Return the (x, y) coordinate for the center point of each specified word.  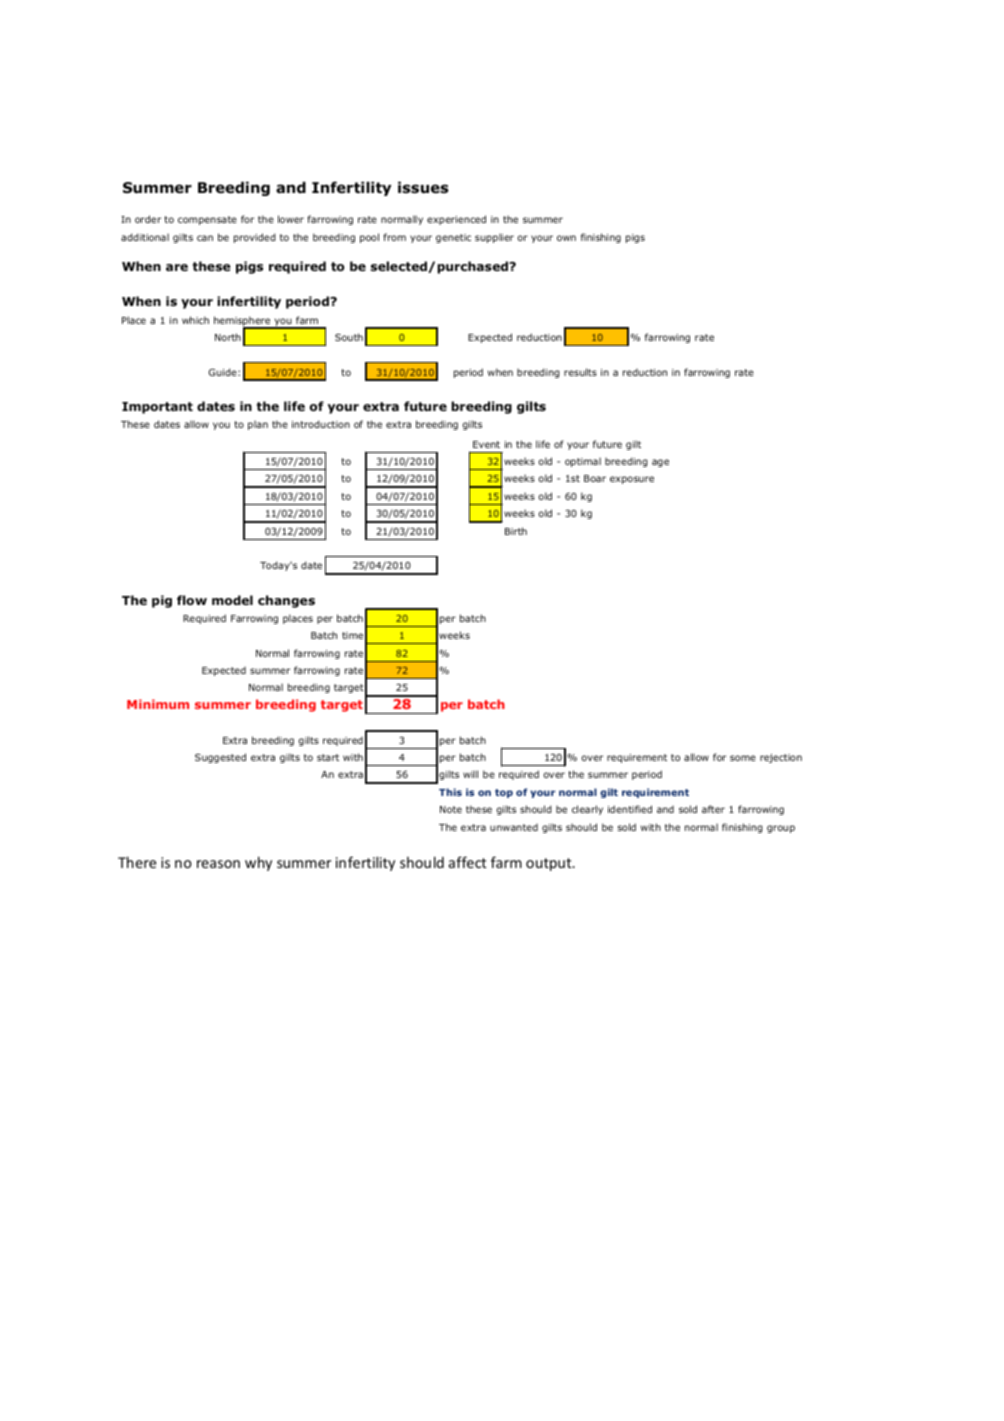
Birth (516, 531)
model (232, 600)
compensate (207, 220)
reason (218, 864)
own (566, 238)
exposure (632, 480)
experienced (456, 220)
